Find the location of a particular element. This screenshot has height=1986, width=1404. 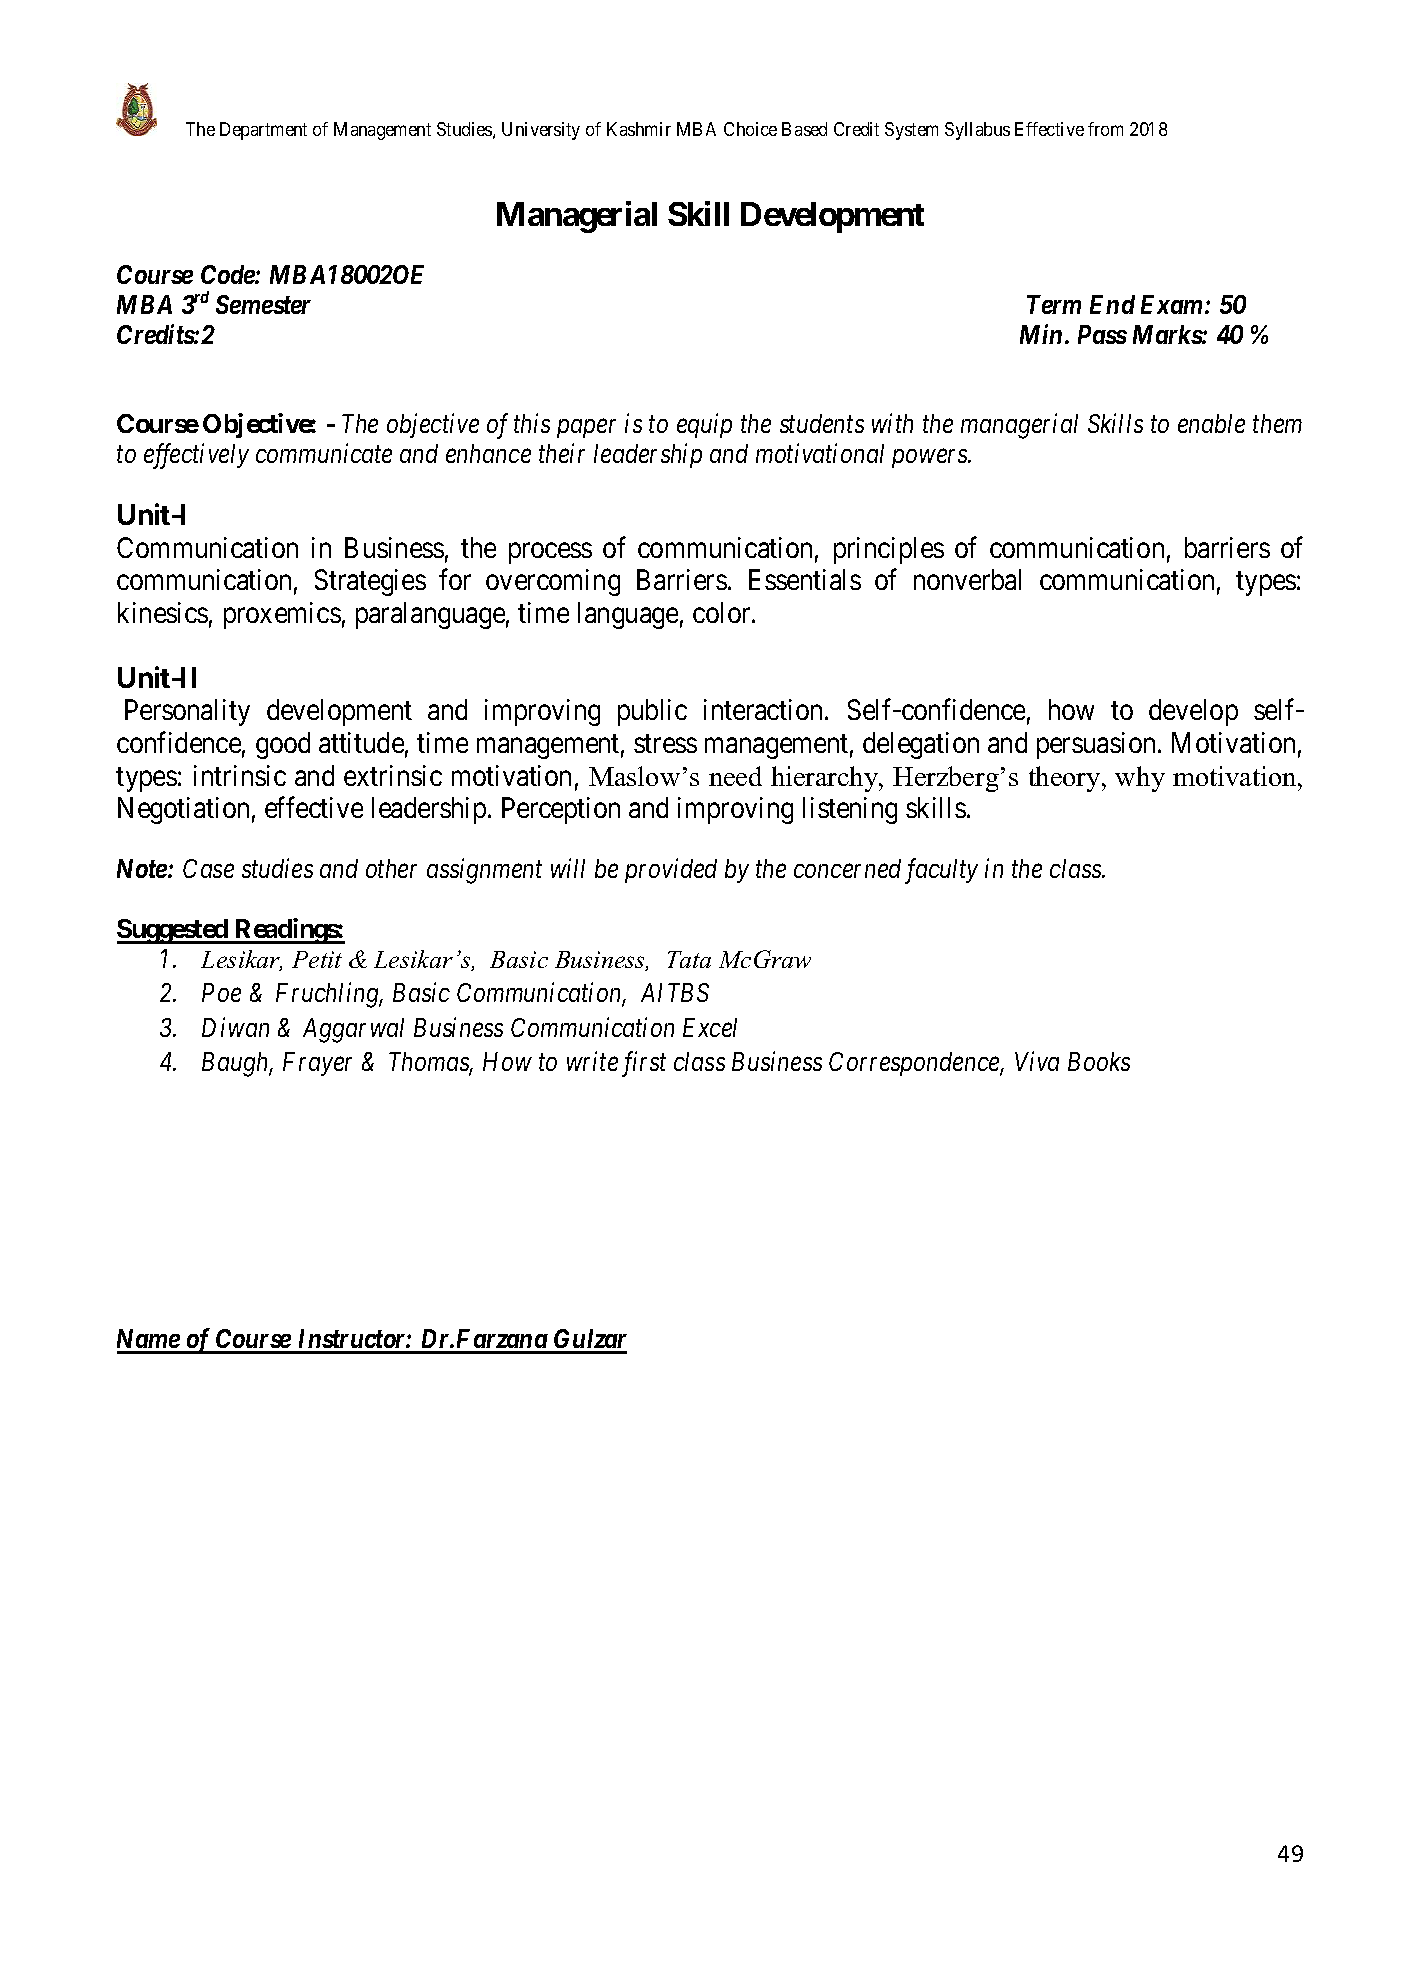

color is located at coordinates (723, 612).
